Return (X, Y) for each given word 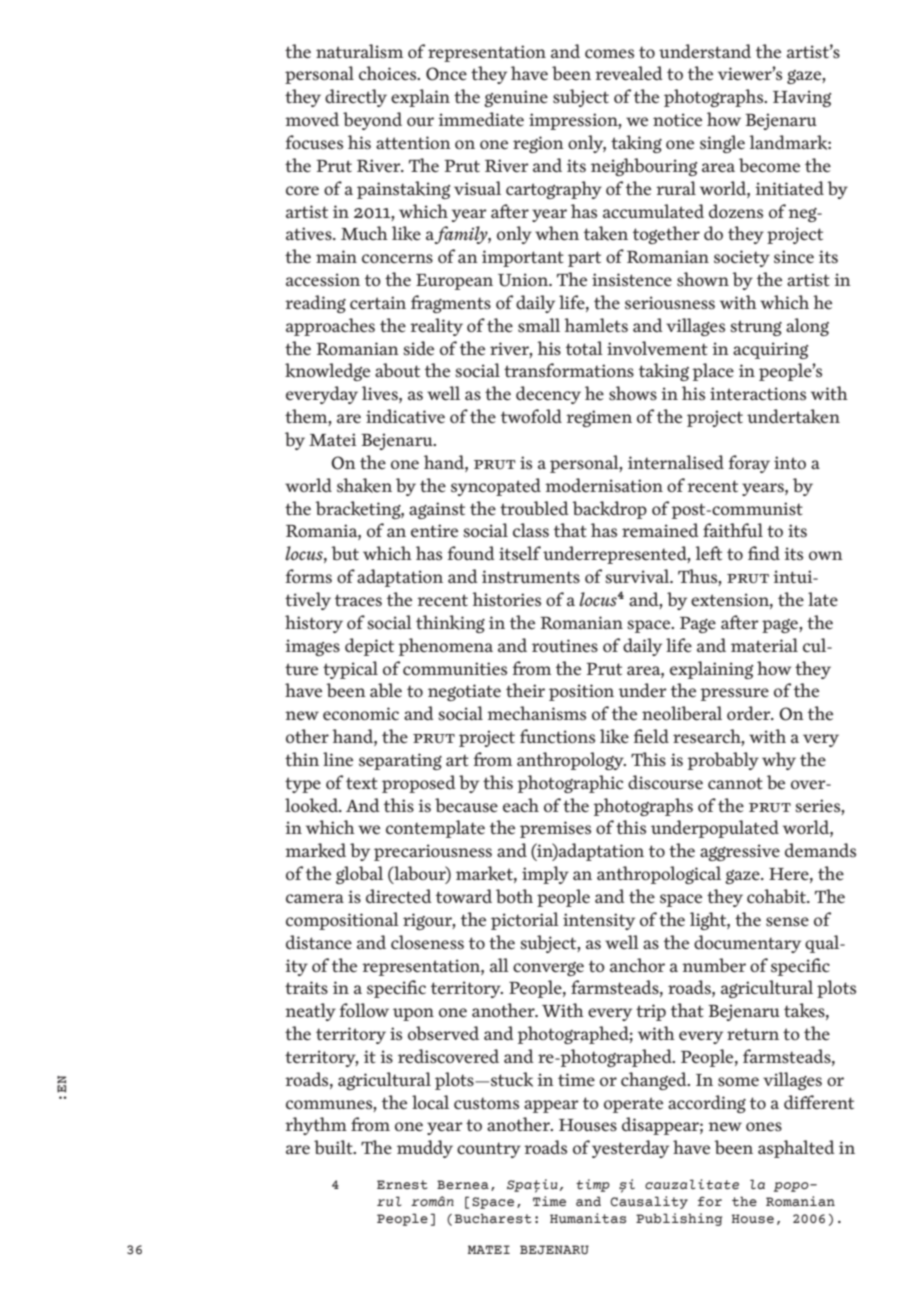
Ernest (402, 1185)
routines (565, 646)
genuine (516, 98)
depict (369, 647)
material (764, 645)
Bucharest (493, 1218)
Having (802, 98)
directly (356, 98)
